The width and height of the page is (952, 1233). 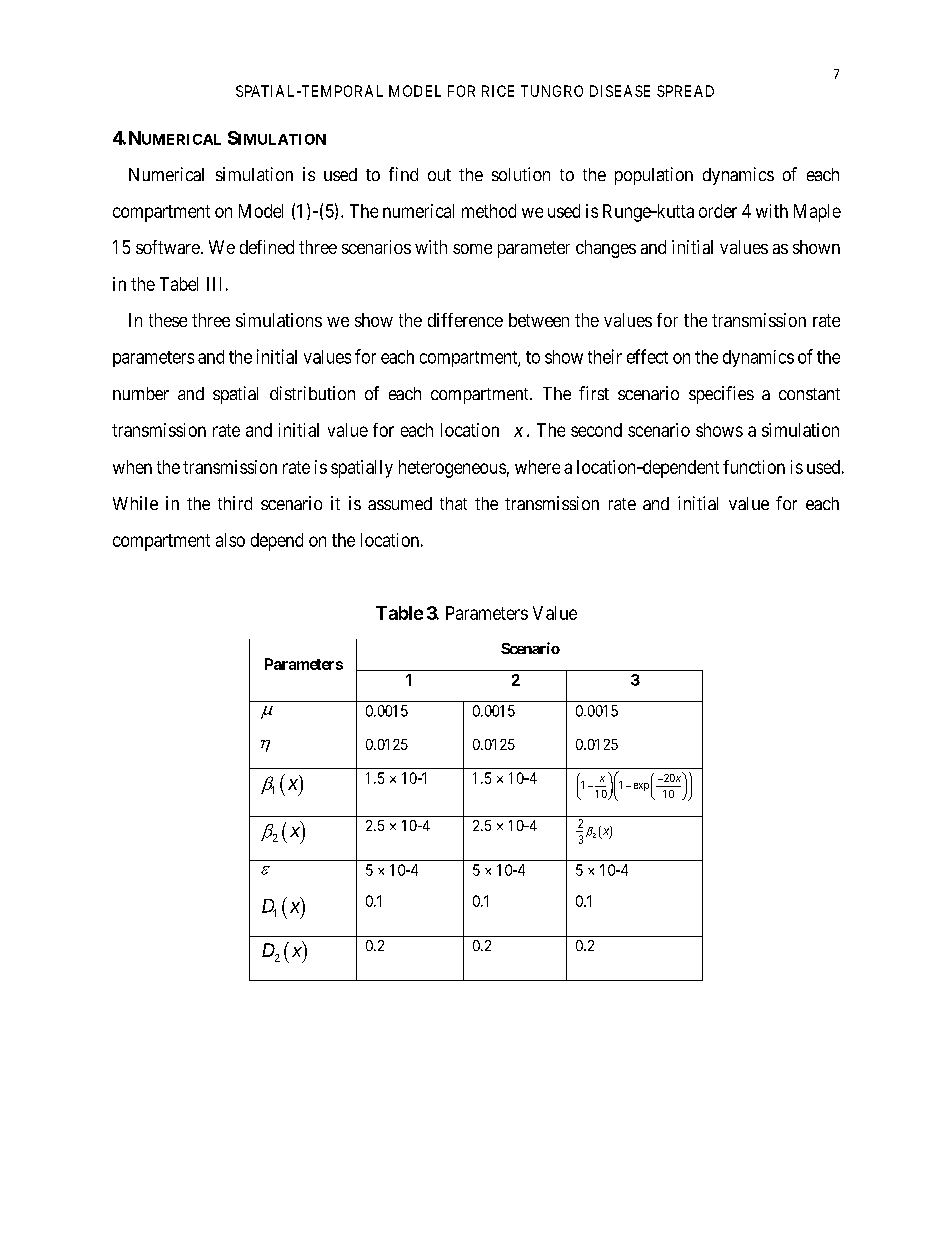 What do you see at coordinates (754, 467) in the page?
I see `function` at bounding box center [754, 467].
